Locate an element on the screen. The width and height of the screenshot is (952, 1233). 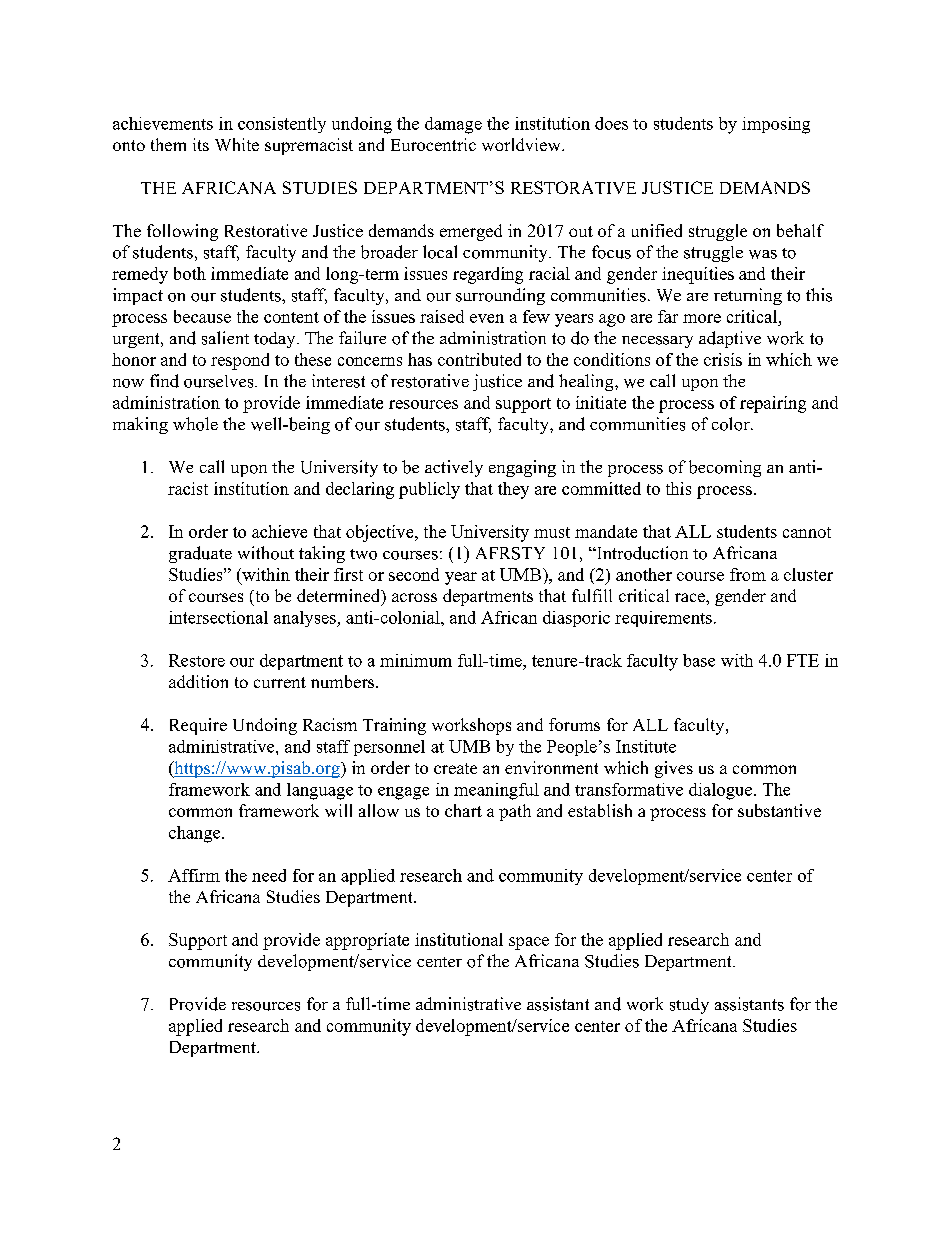
space is located at coordinates (529, 943).
